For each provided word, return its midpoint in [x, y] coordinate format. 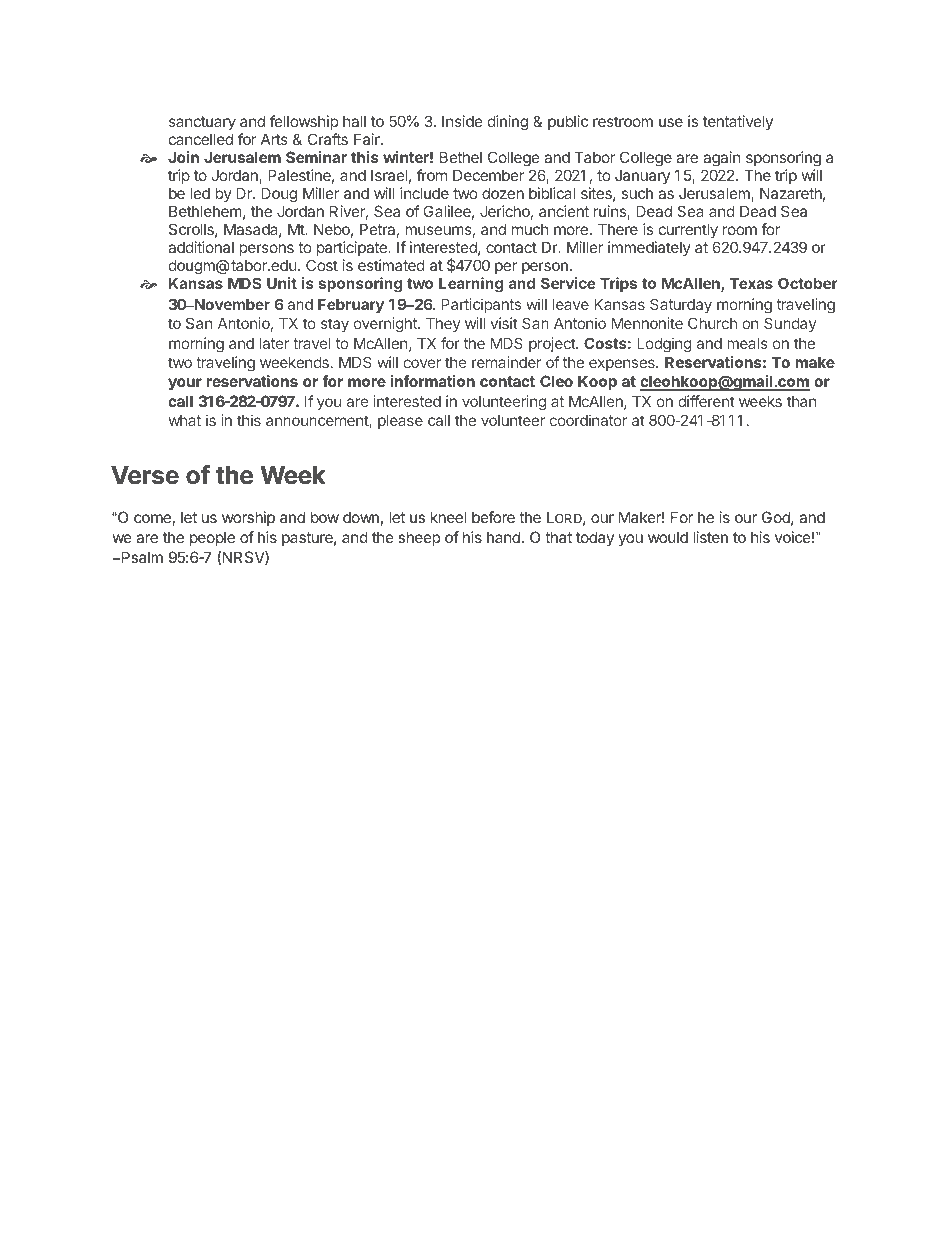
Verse [145, 475]
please [400, 421]
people [212, 538]
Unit [282, 283]
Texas [751, 283]
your [185, 384]
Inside [462, 121]
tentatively [738, 122]
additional [201, 247]
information [432, 381]
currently [688, 230]
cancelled [201, 139]
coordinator [588, 420]
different [706, 401]
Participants [481, 305]
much [530, 229]
